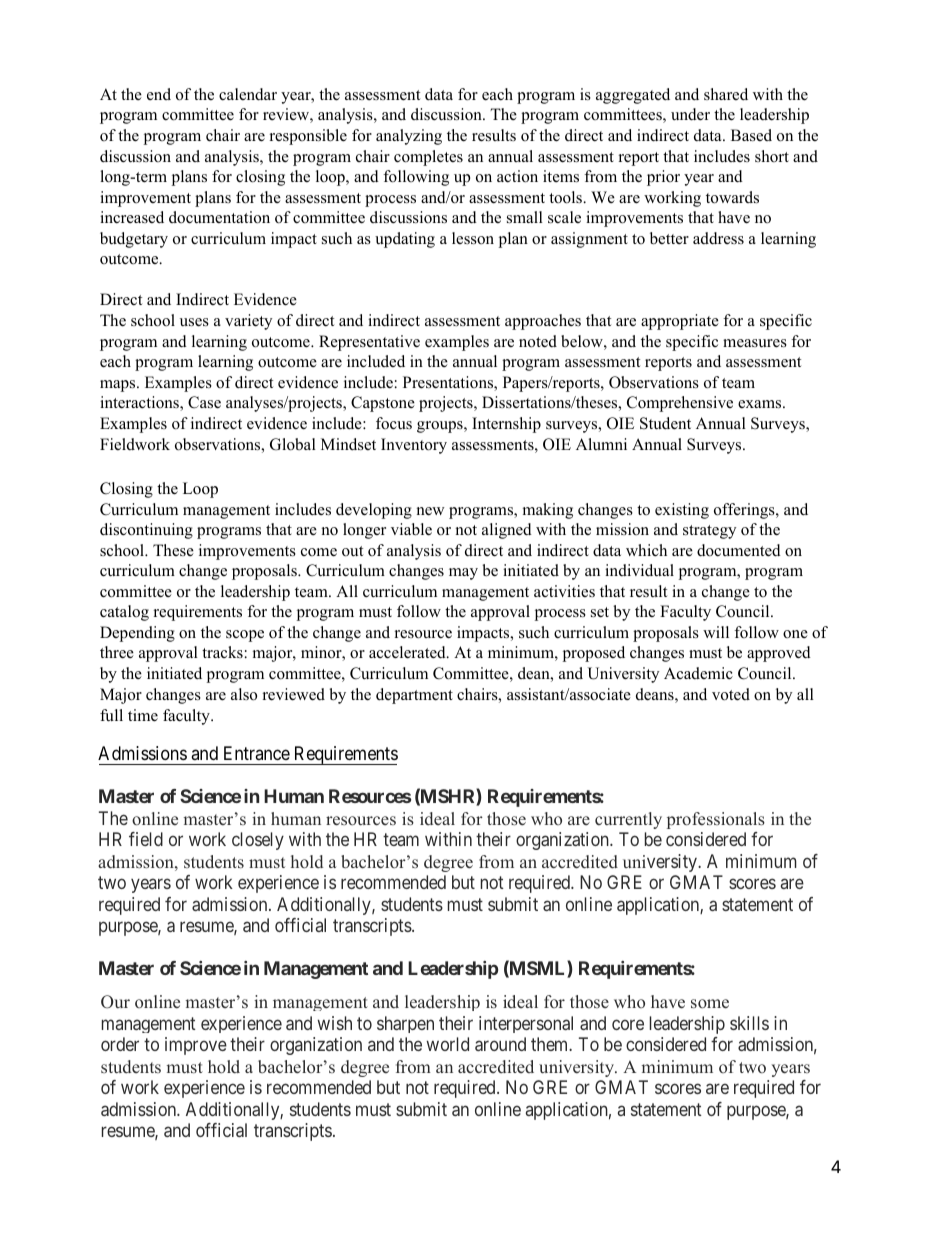  Describe the element at coordinates (204, 402) in the screenshot. I see `Case` at that location.
